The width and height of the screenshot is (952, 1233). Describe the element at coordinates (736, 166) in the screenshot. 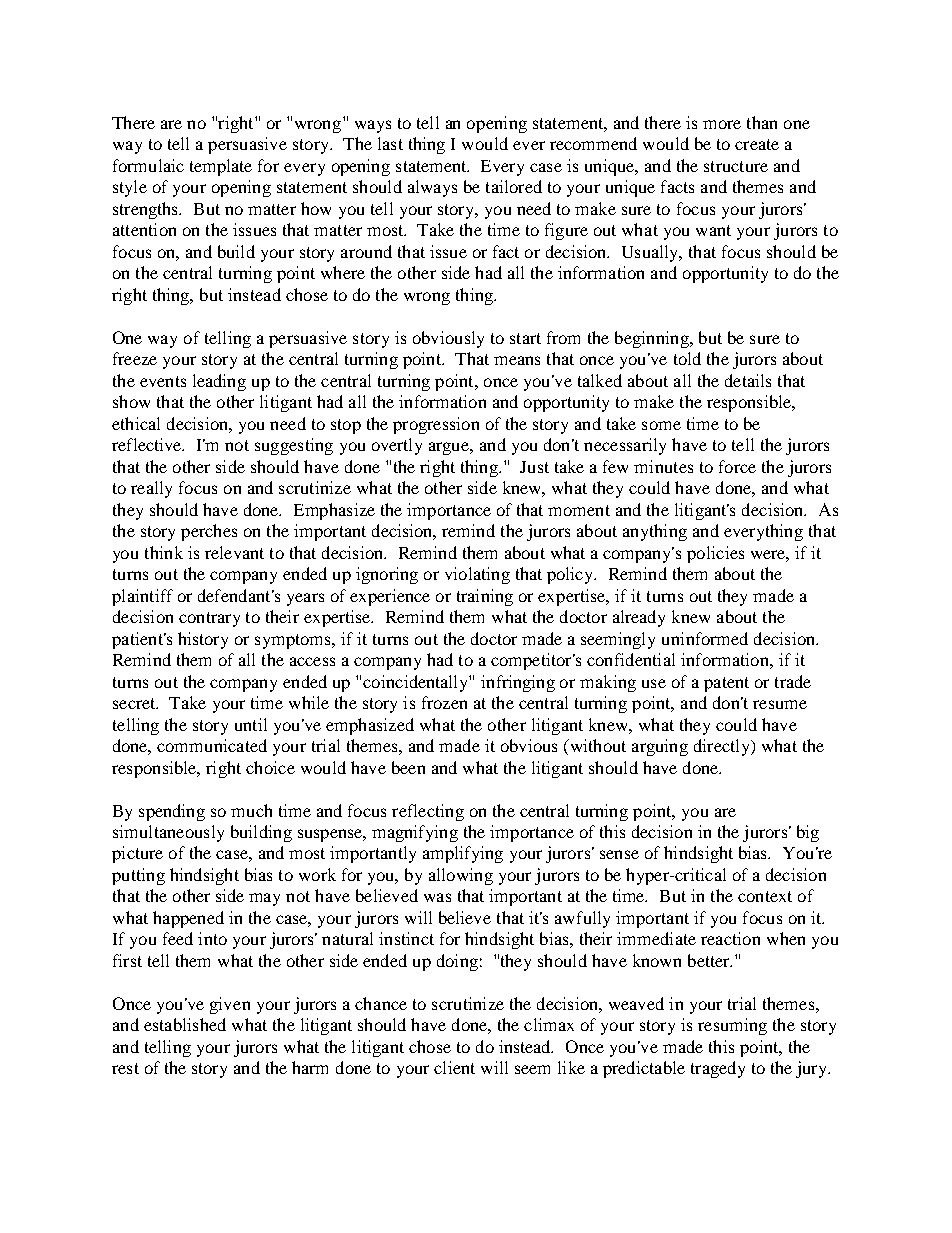

I see `structure` at that location.
